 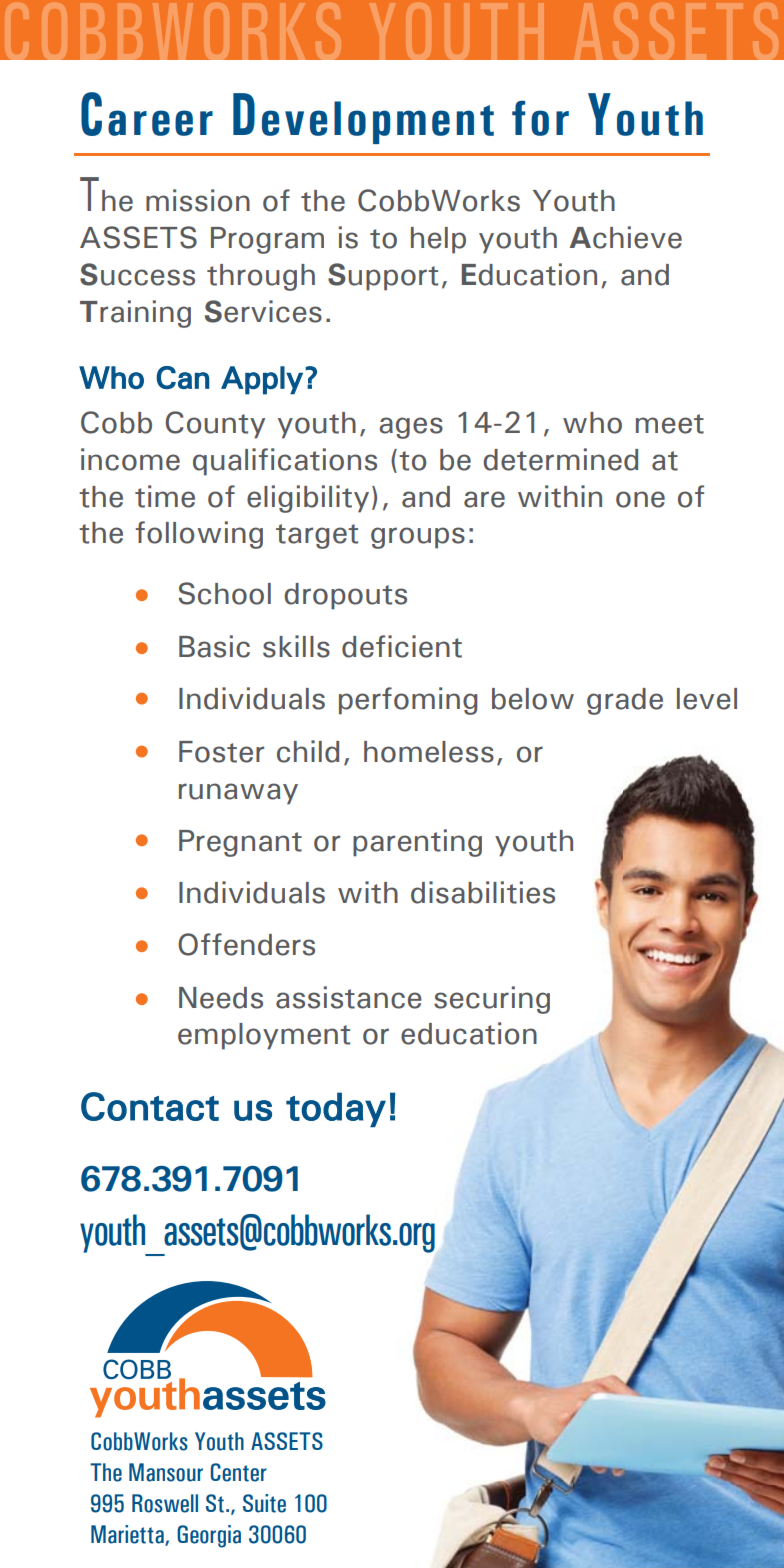 I want to click on ages, so click(x=411, y=428).
